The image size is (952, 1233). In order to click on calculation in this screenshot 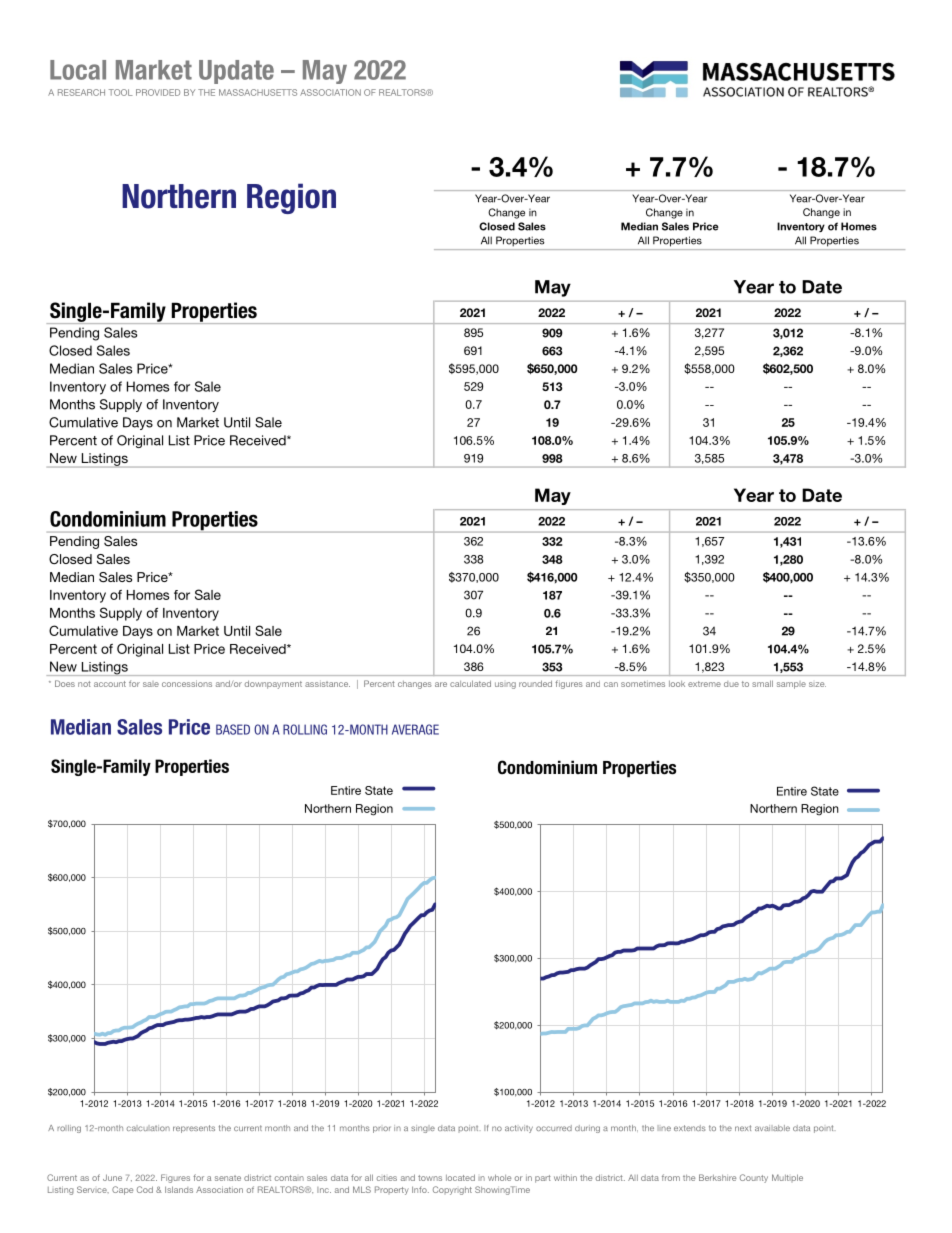, I will do `click(148, 1128)`.
